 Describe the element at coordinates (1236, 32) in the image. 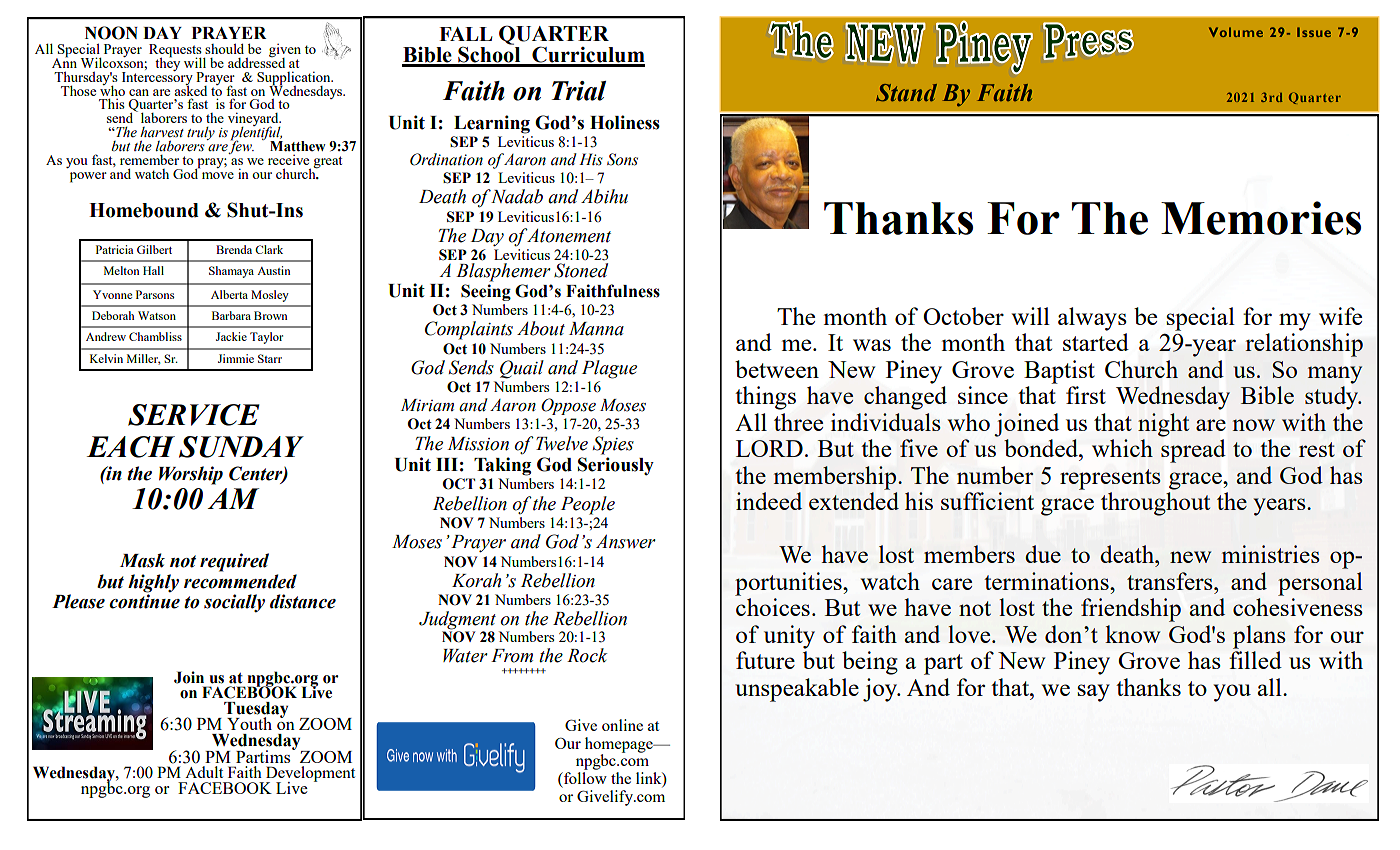

I see `Volume` at that location.
